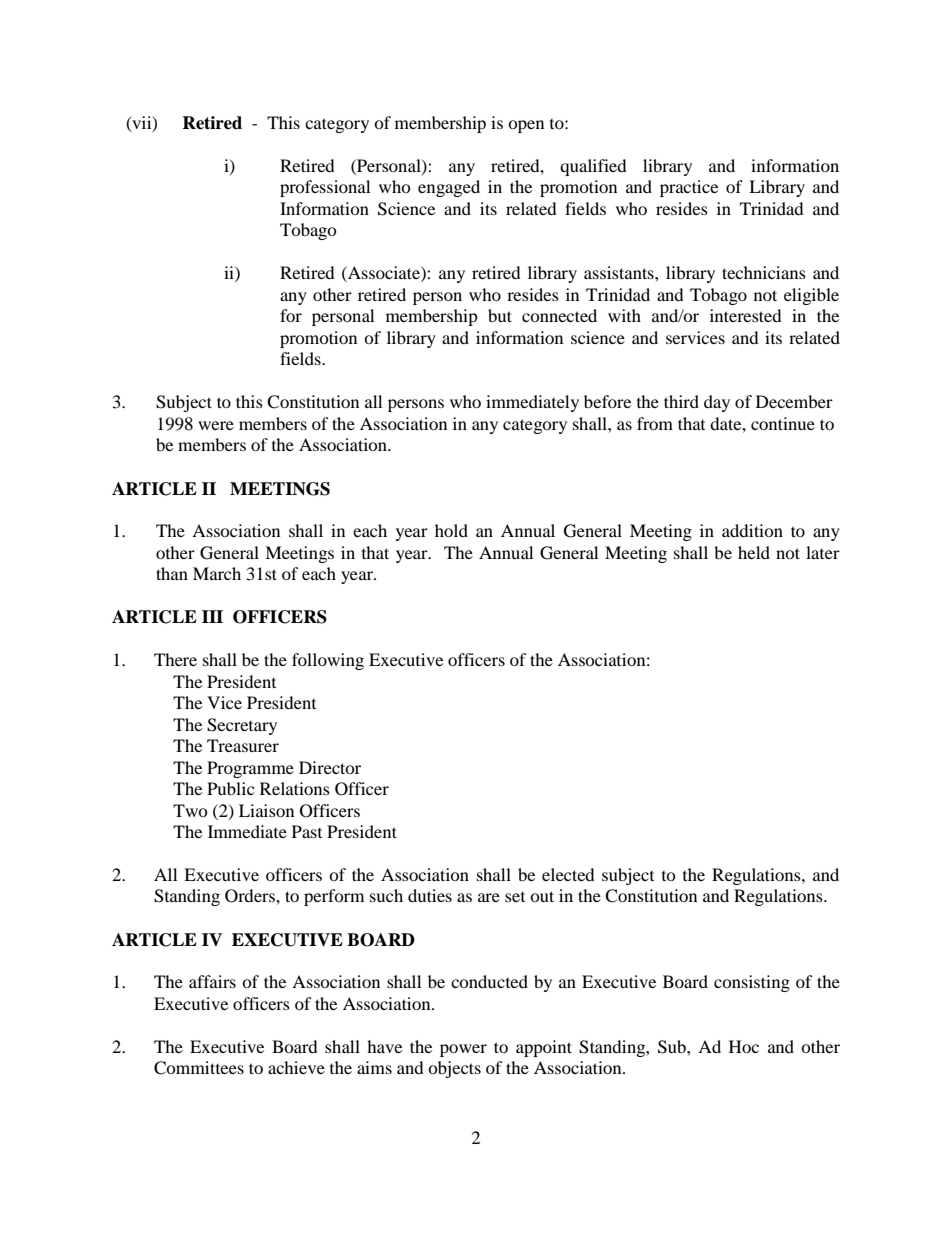  Describe the element at coordinates (689, 188) in the screenshot. I see `practice` at that location.
